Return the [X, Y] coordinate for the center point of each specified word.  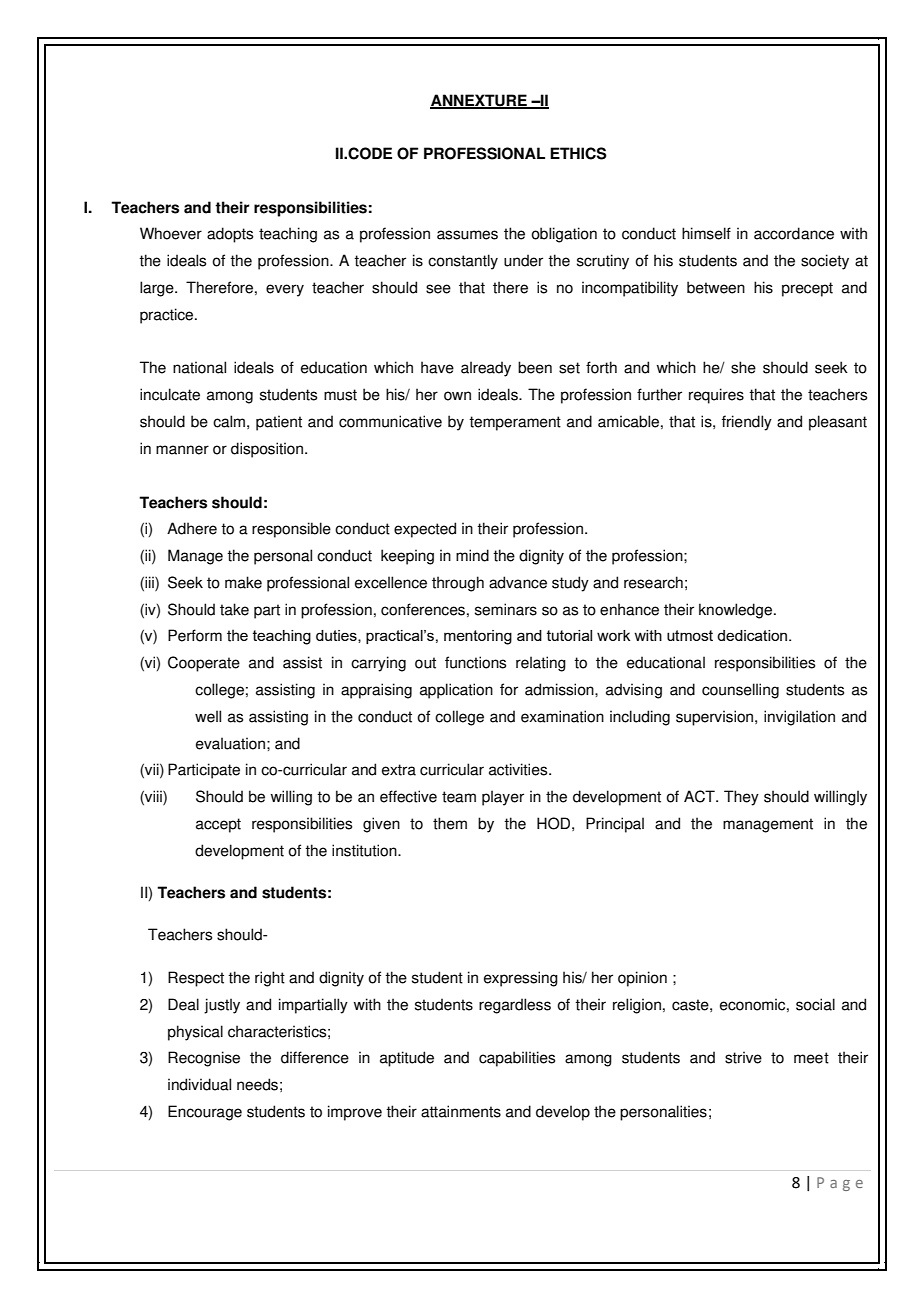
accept [218, 825]
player [503, 798]
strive [743, 1057]
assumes [467, 235]
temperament [515, 423]
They [741, 798]
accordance [794, 233]
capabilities [517, 1059]
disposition [268, 450]
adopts [230, 235]
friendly [747, 423]
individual [199, 1084]
